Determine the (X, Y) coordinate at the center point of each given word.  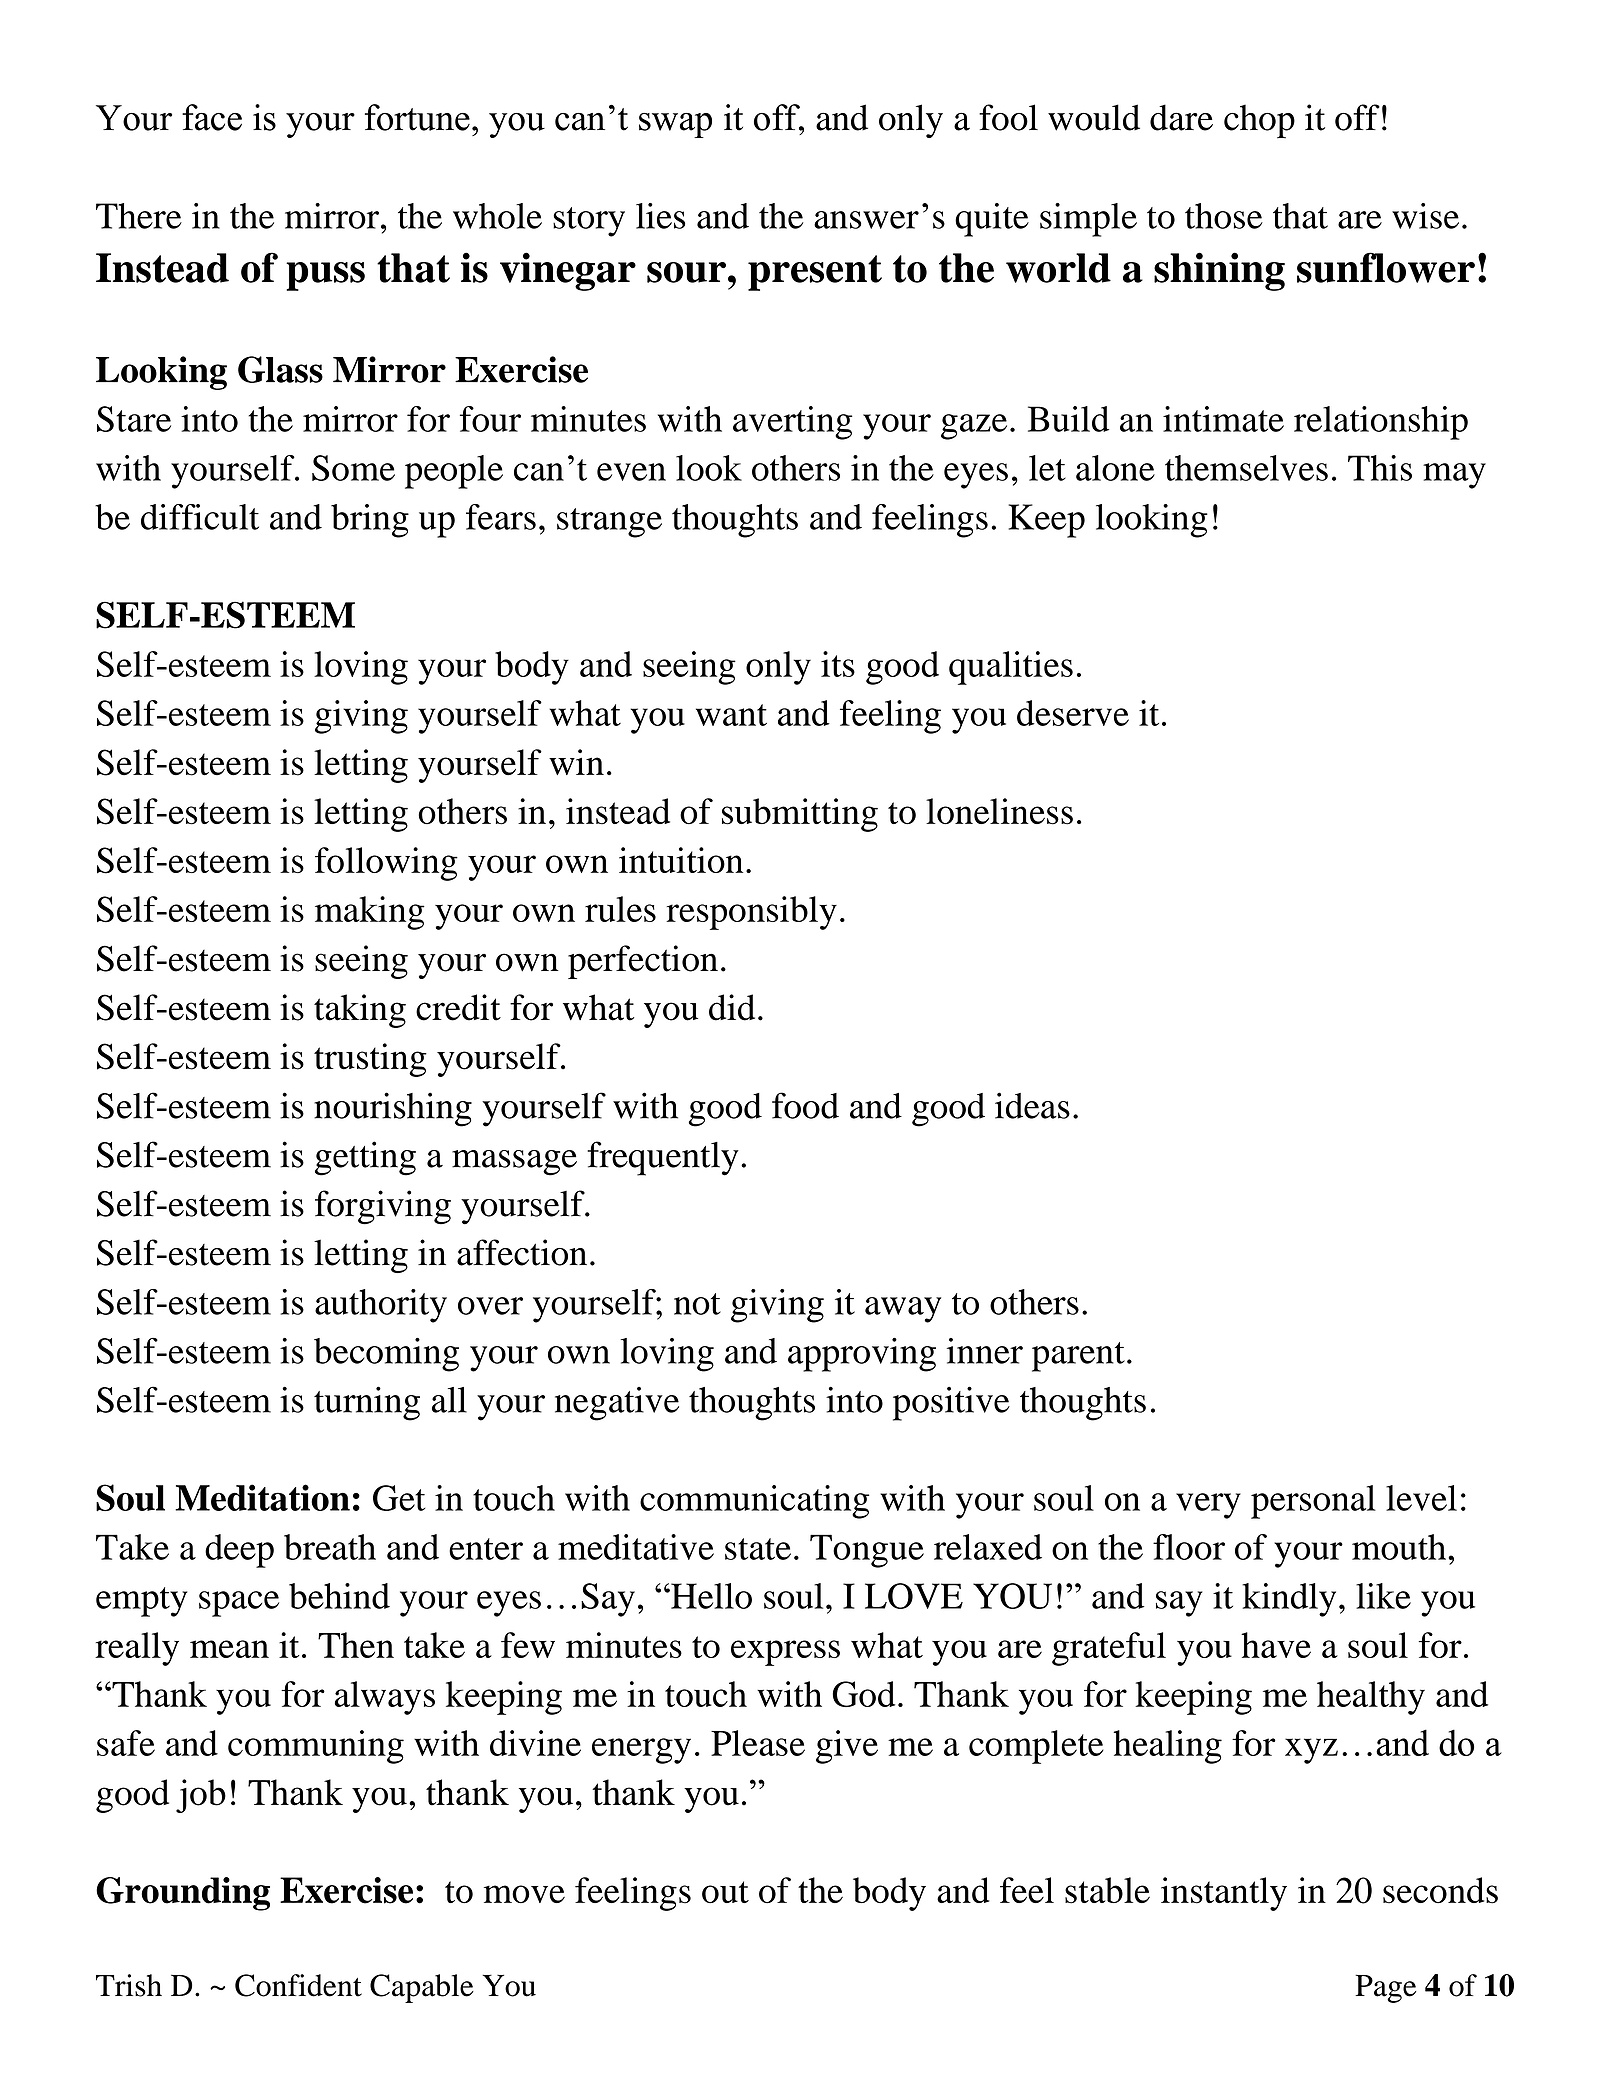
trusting (370, 1060)
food (805, 1105)
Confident (298, 1985)
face (212, 117)
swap (675, 125)
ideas (1032, 1105)
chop (1259, 121)
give (847, 1747)
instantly (1224, 1894)
